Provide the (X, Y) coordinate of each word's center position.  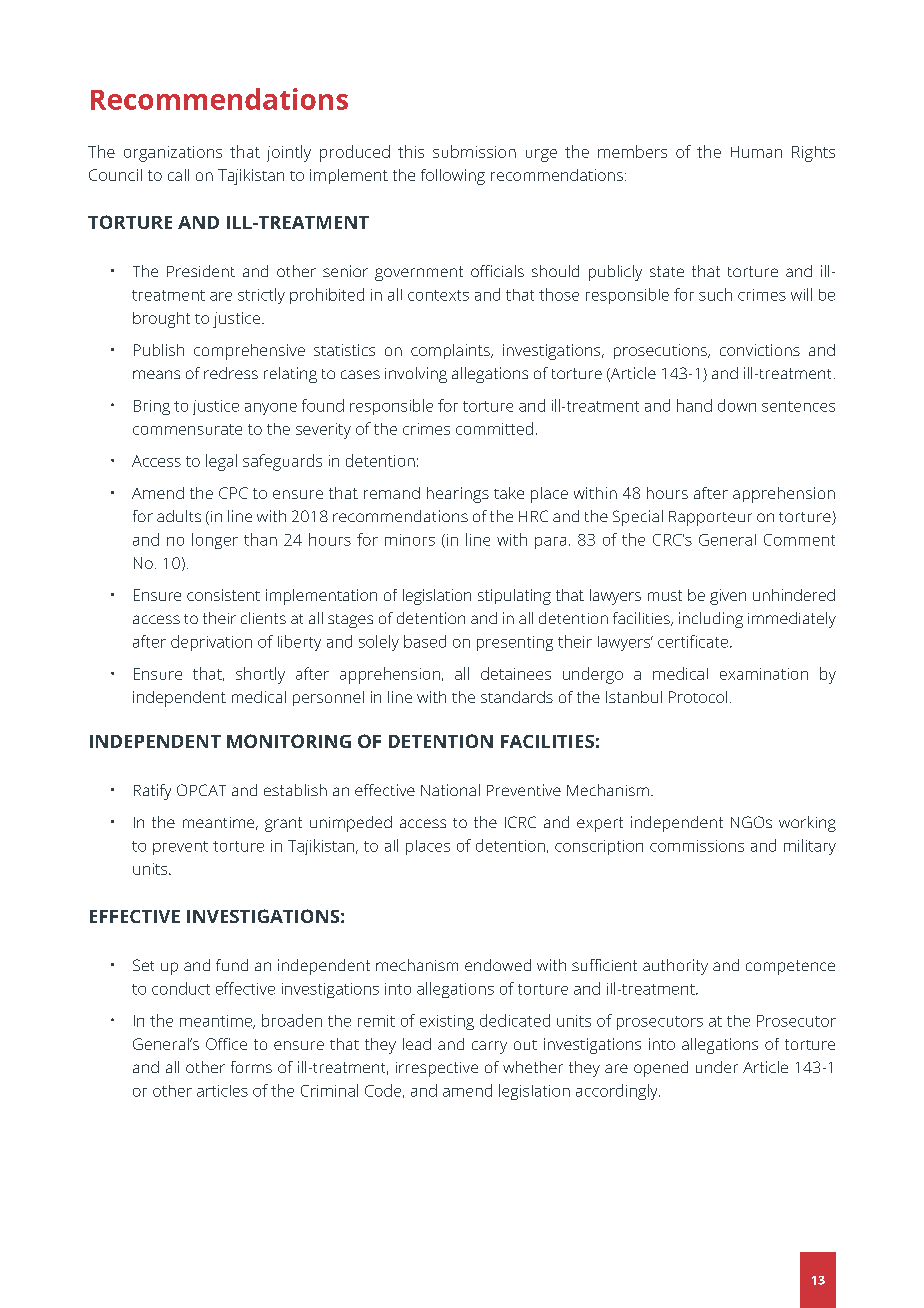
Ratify (152, 792)
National (450, 790)
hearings (458, 495)
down (737, 405)
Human (756, 152)
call (178, 175)
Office (226, 1044)
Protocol (698, 697)
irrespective (437, 1069)
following (453, 177)
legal (221, 462)
